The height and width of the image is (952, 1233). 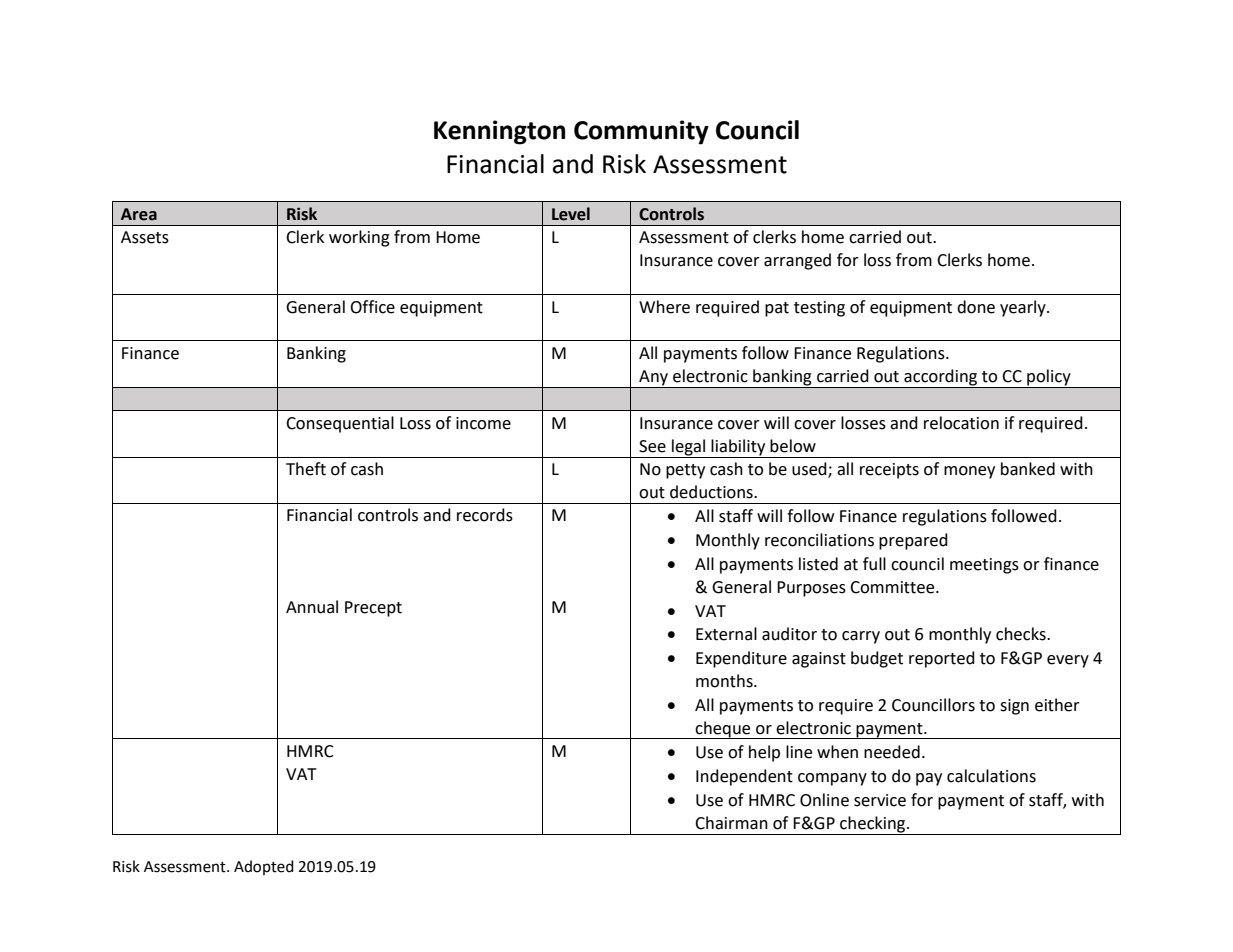 I want to click on according, so click(x=940, y=377).
